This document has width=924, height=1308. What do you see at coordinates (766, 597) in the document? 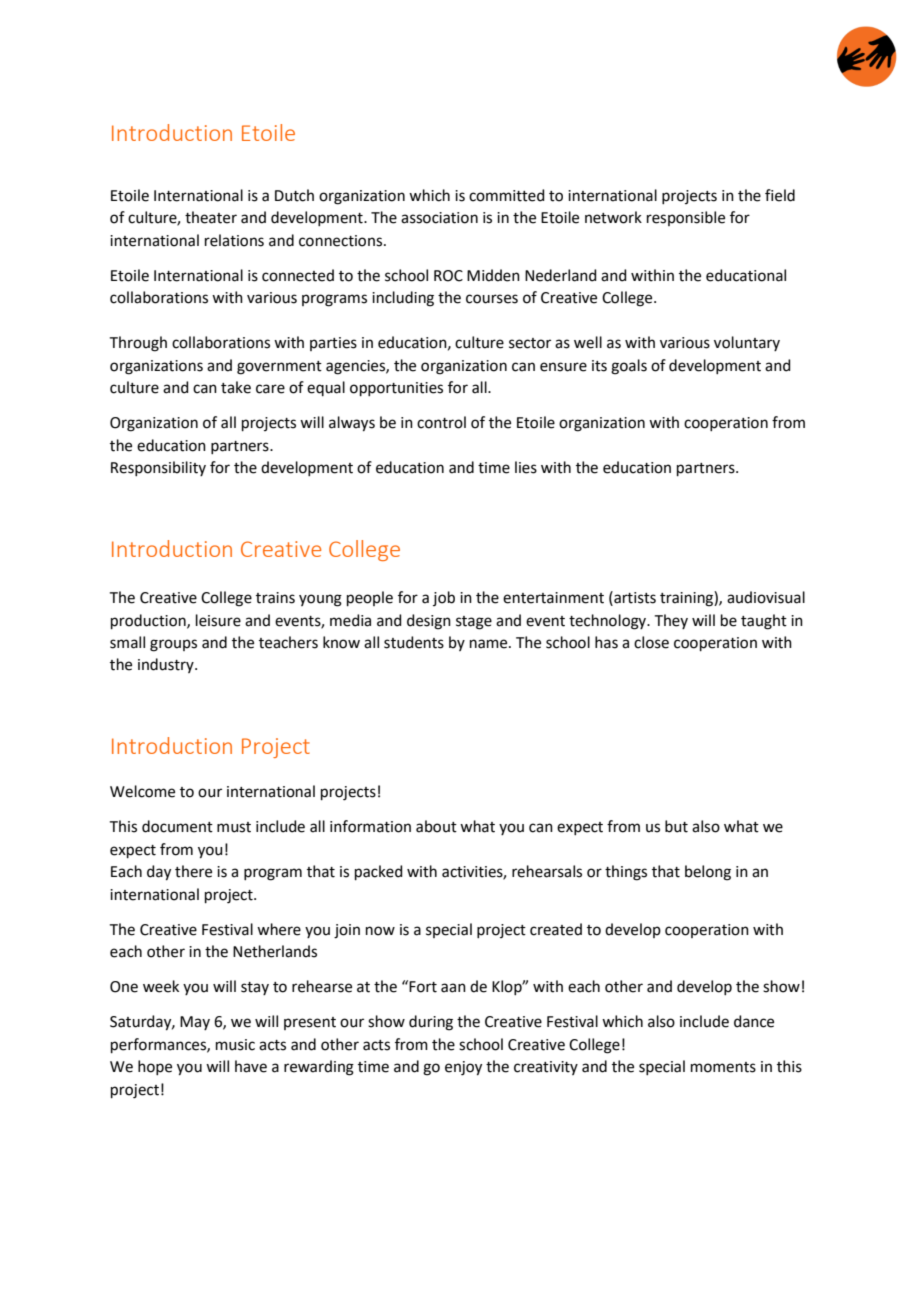
I see `audiovisual` at bounding box center [766, 597].
